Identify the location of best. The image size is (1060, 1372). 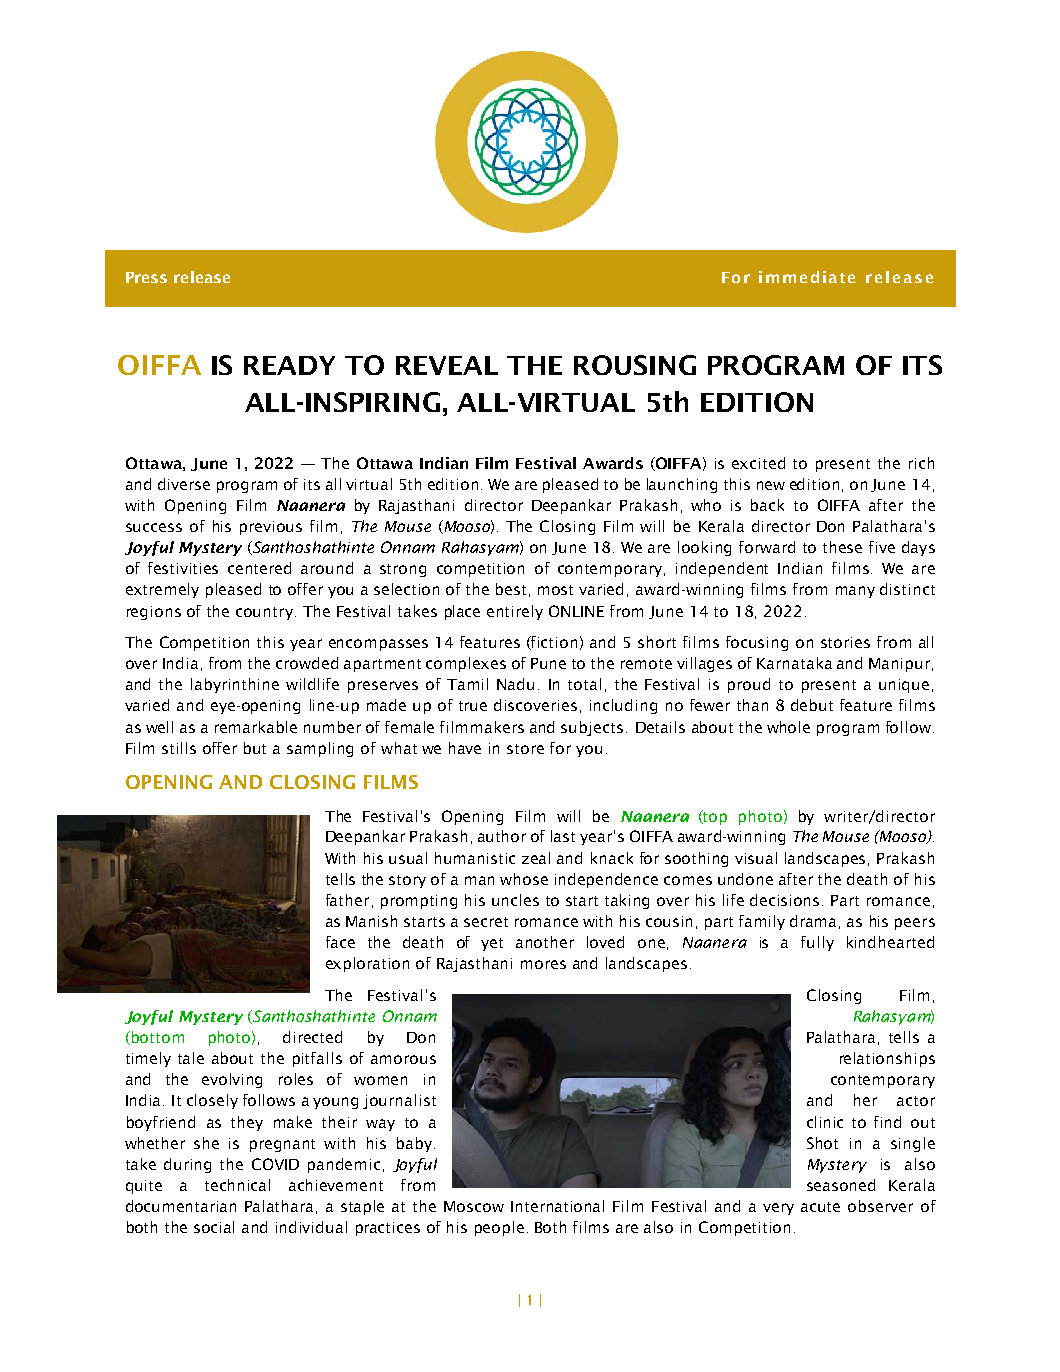
(511, 589).
